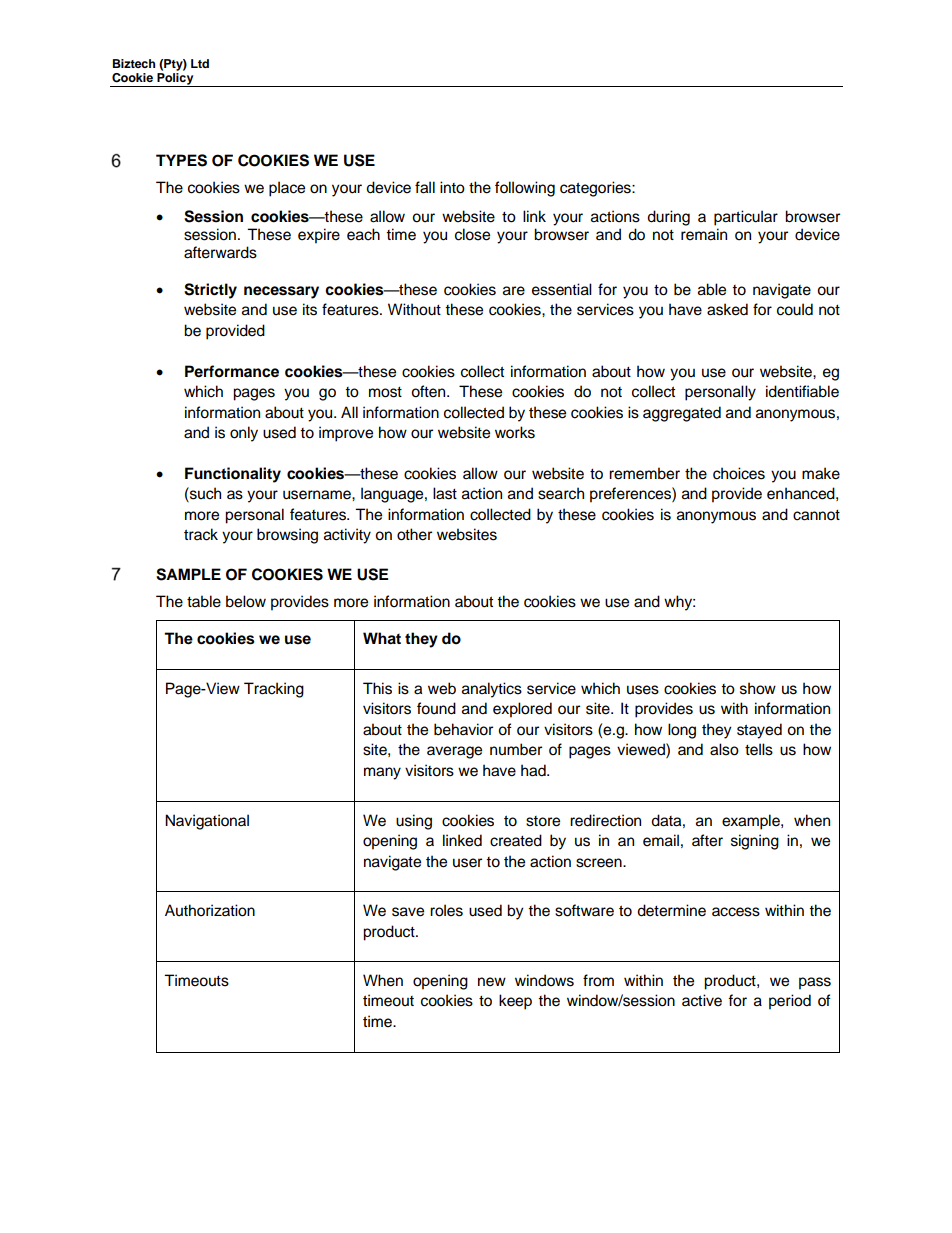 The height and width of the screenshot is (1233, 952). What do you see at coordinates (516, 749) in the screenshot?
I see `number` at bounding box center [516, 749].
